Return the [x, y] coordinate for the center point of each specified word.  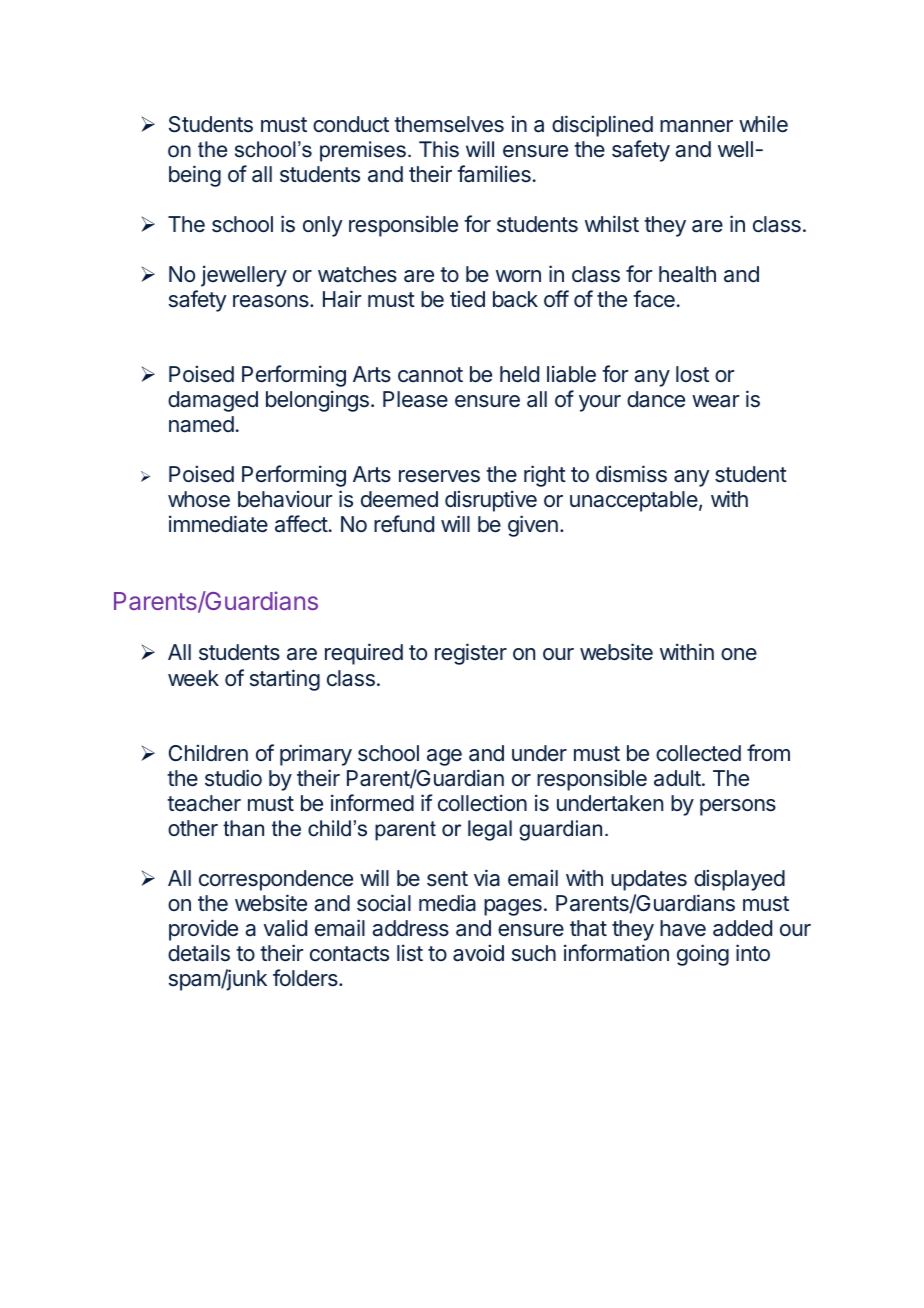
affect [301, 524]
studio [233, 778]
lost [692, 374]
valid [285, 928]
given [533, 526]
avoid [478, 953]
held [519, 374]
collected [698, 753]
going [703, 955]
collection [482, 803]
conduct [351, 124]
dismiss [631, 474]
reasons [272, 301]
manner [696, 126]
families [494, 174]
